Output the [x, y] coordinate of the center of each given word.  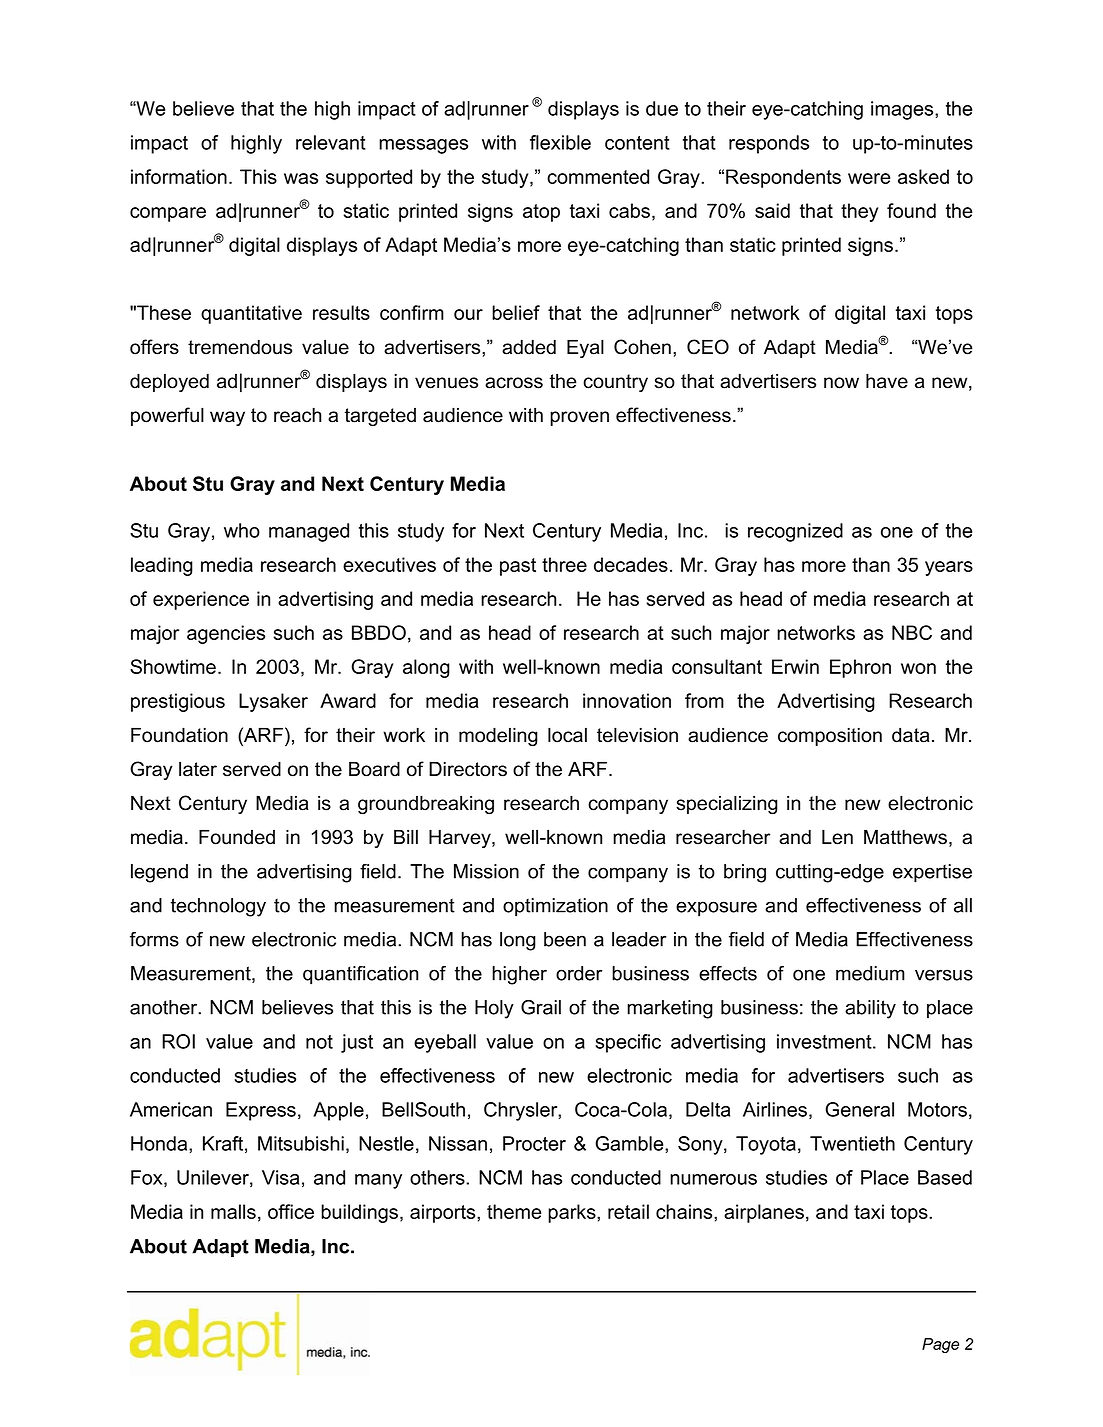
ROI [178, 1041]
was [301, 178]
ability [870, 1009]
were [869, 178]
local [567, 735]
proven [579, 418]
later [198, 769]
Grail [541, 1007]
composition [830, 737]
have [887, 381]
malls [233, 1211]
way [227, 418]
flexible [560, 142]
